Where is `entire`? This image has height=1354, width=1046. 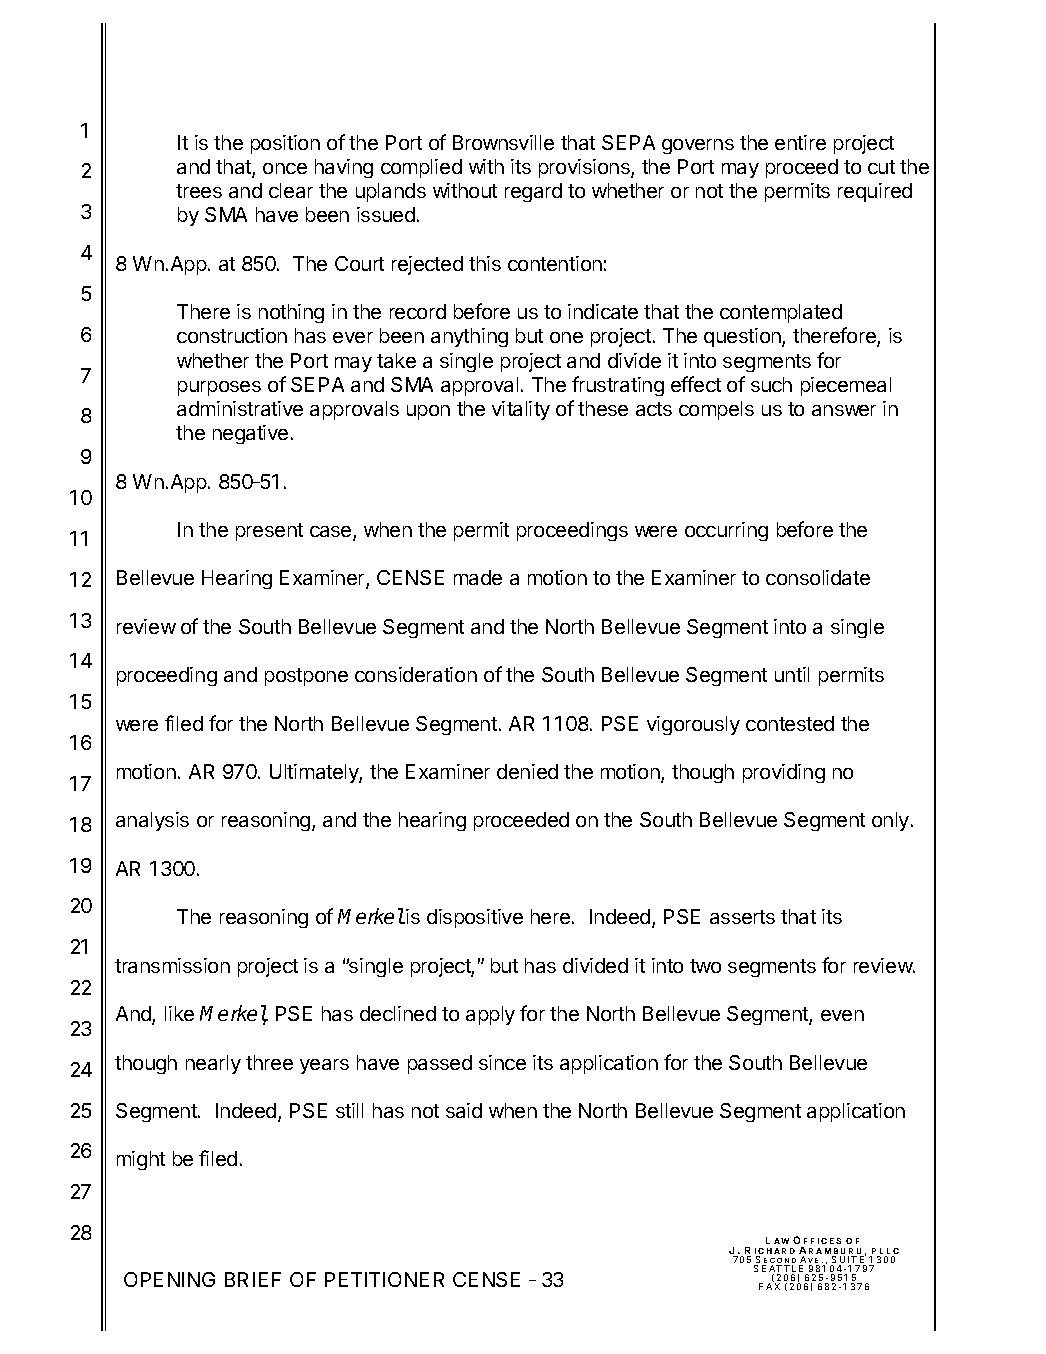
entire is located at coordinates (800, 142).
